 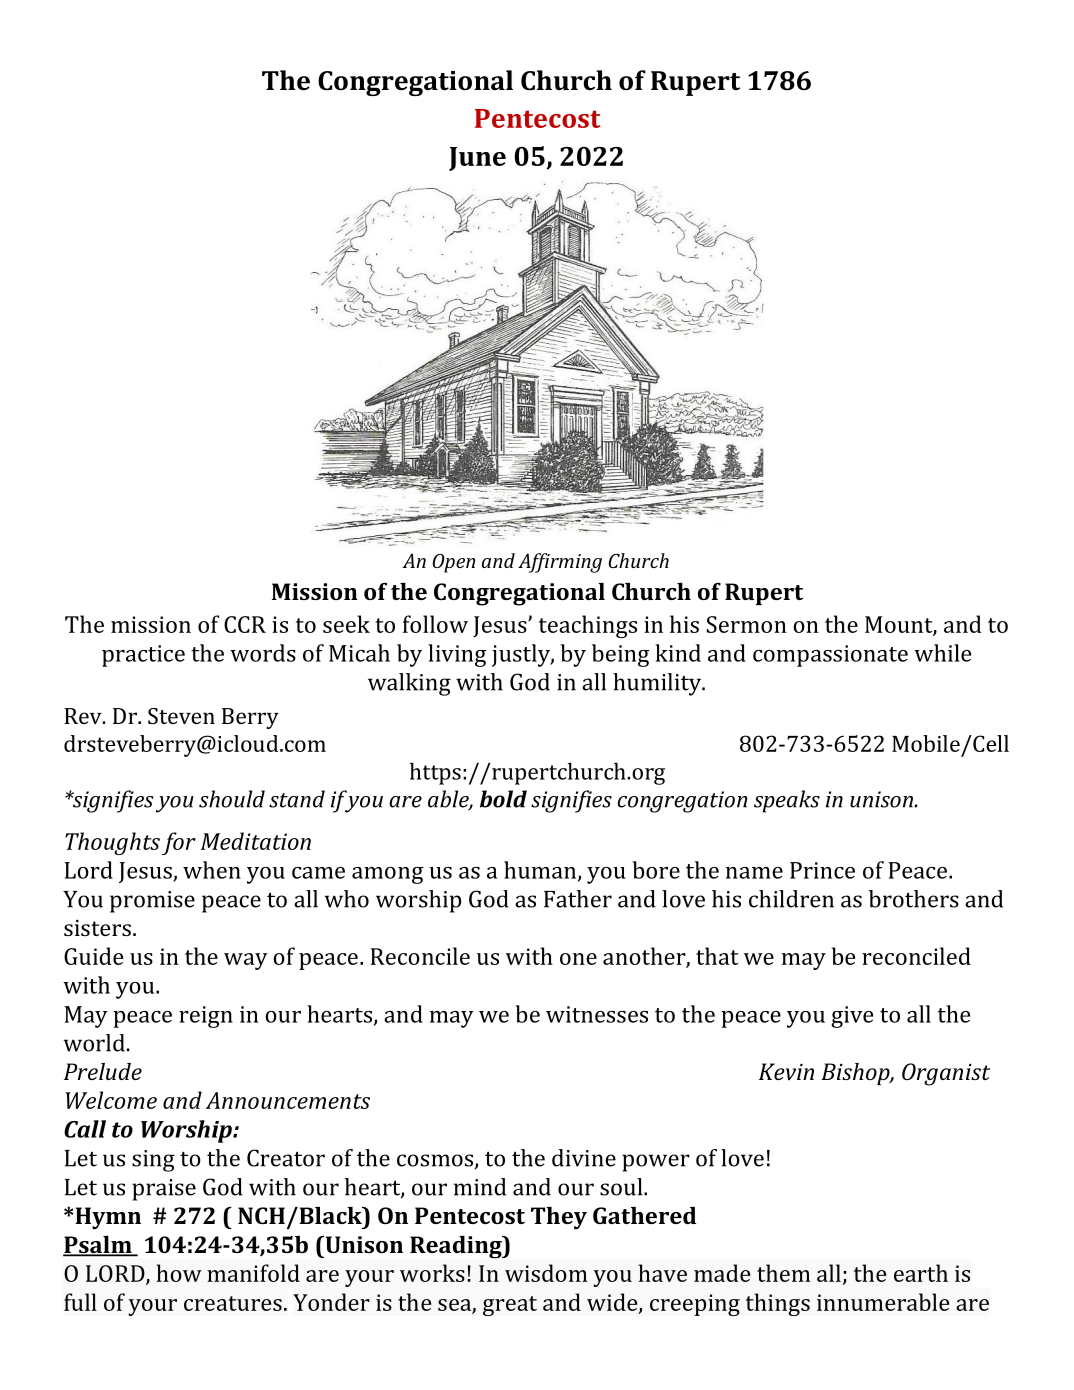 I want to click on Sermon, so click(x=747, y=624).
